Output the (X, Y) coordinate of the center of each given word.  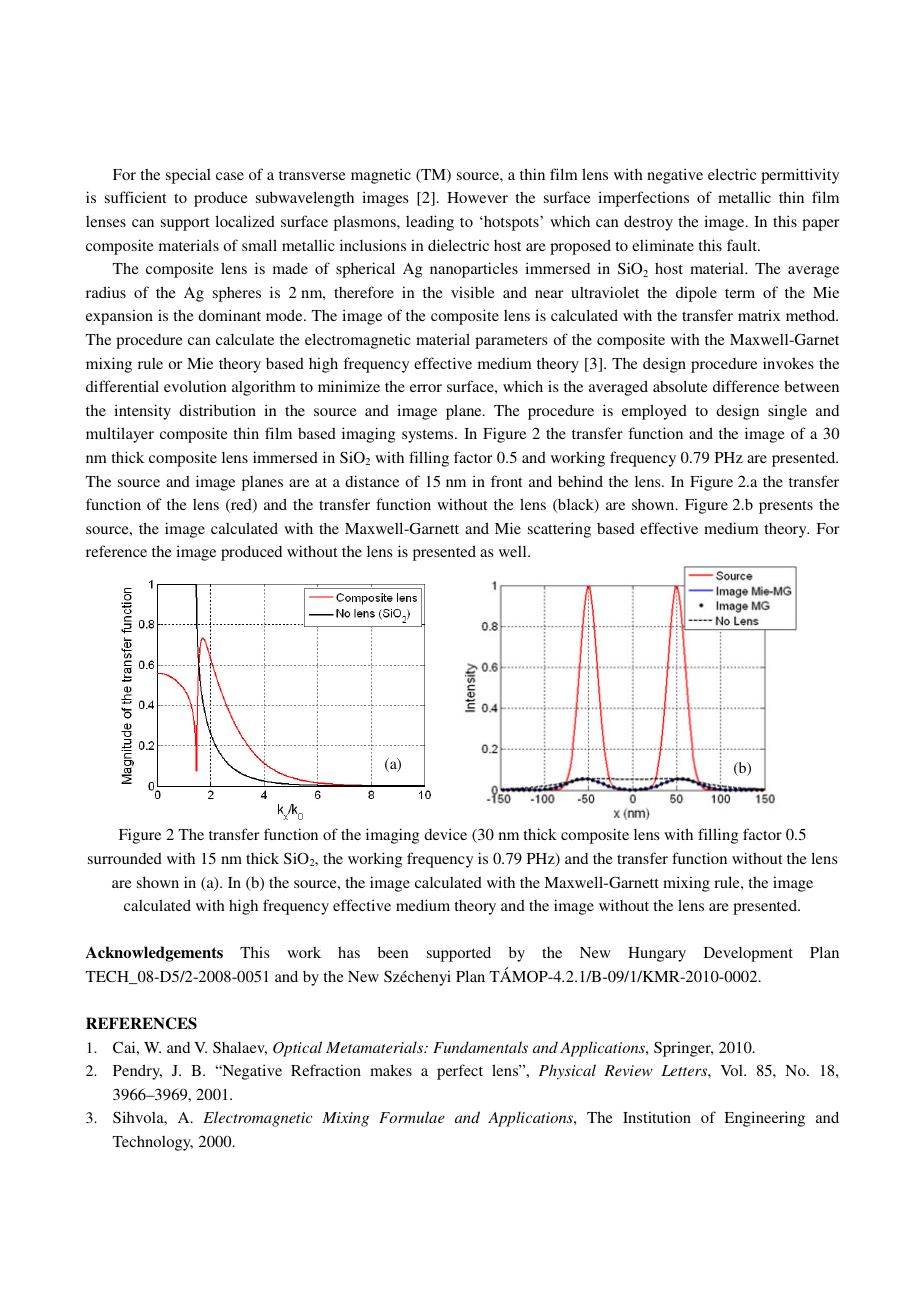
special (188, 176)
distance (372, 481)
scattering (559, 530)
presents (786, 507)
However (477, 197)
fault (743, 245)
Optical (297, 1049)
